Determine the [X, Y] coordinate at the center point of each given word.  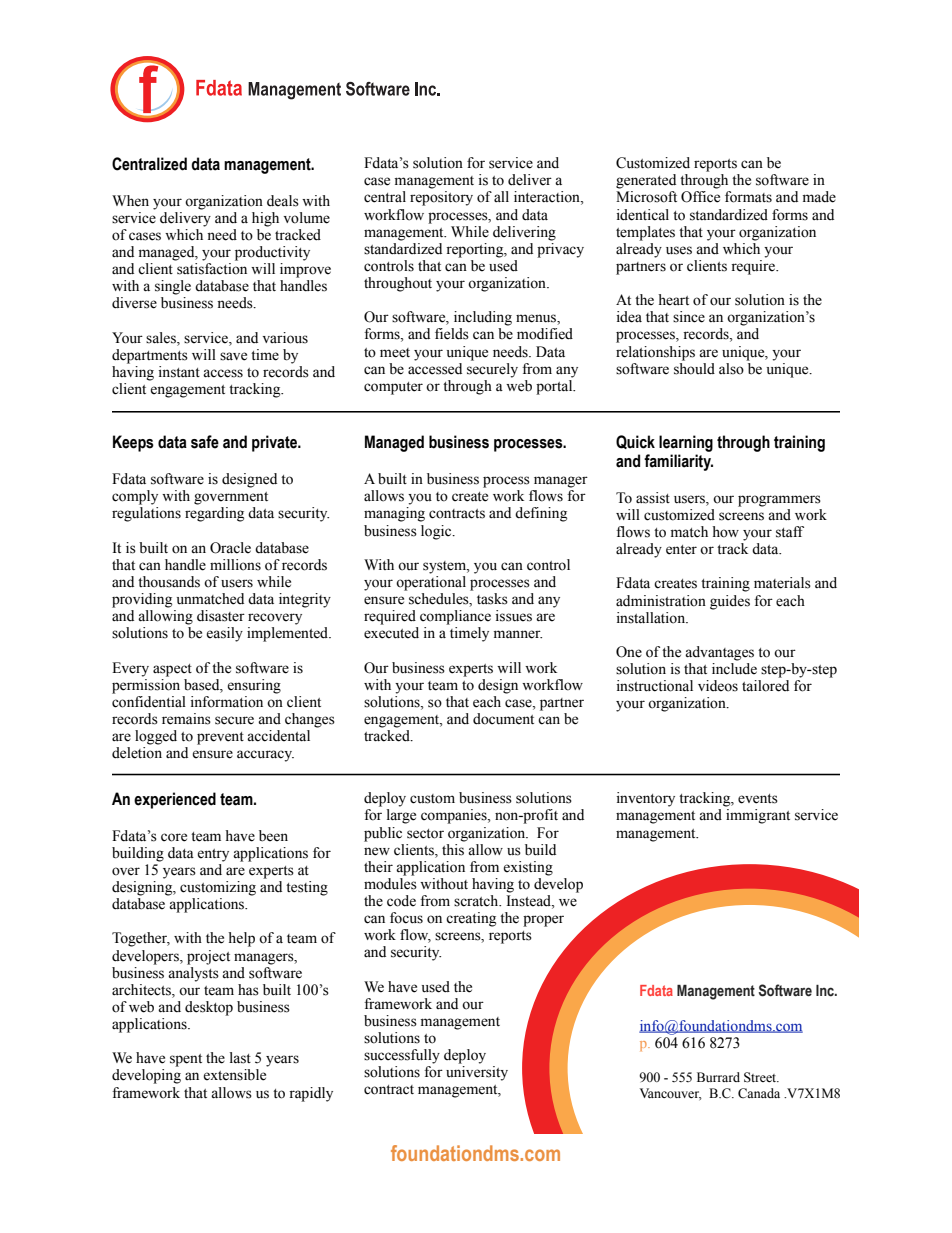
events [758, 799]
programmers [779, 501]
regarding [214, 514]
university [477, 1073]
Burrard [718, 1077]
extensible [234, 1075]
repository [441, 198]
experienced [175, 800]
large [401, 816]
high [265, 219]
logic [437, 532]
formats [748, 197]
